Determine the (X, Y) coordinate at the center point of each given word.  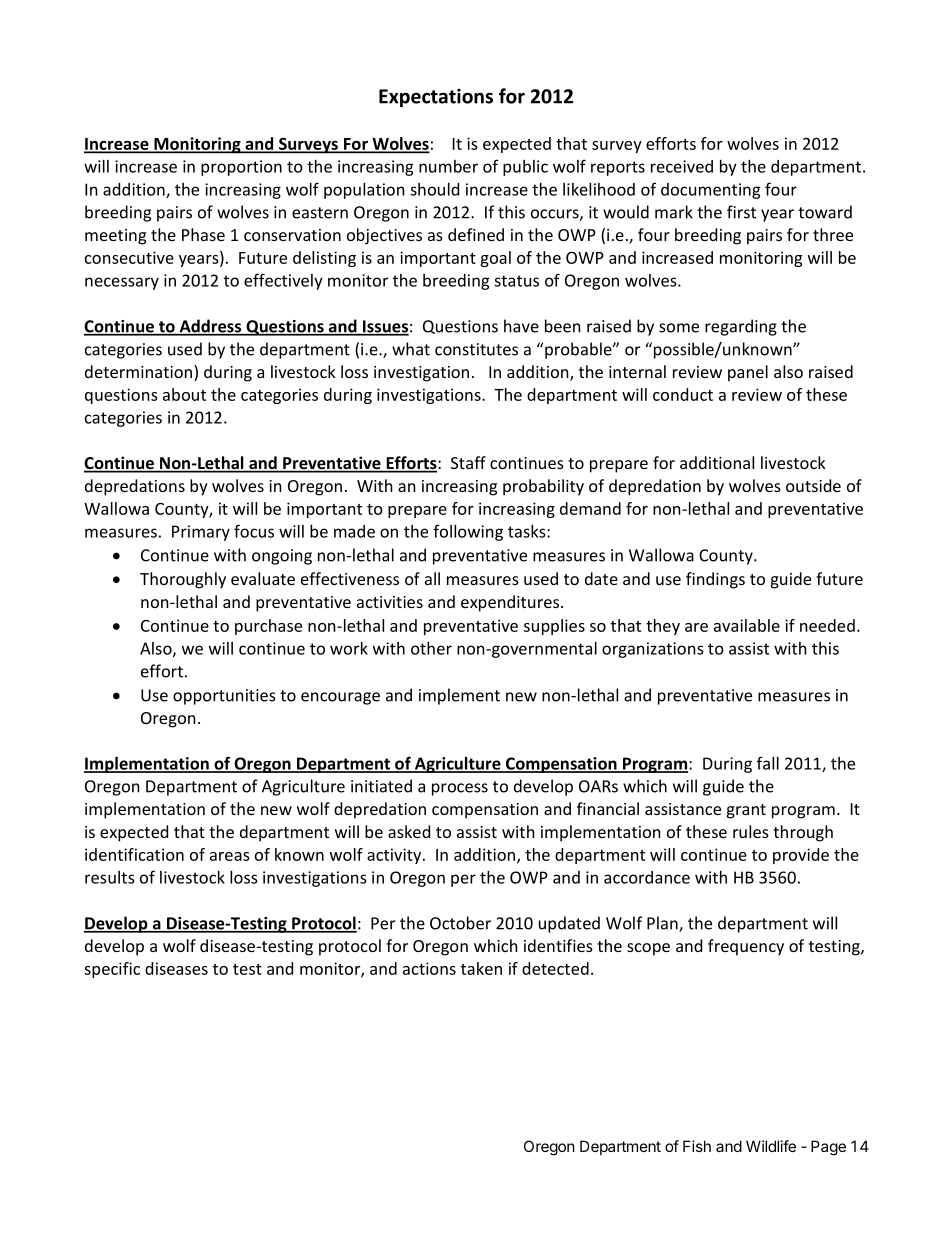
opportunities (224, 697)
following (468, 532)
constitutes (476, 349)
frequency (746, 947)
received (682, 166)
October (460, 923)
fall (768, 763)
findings (715, 580)
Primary (201, 533)
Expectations (436, 97)
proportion (241, 168)
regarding (741, 327)
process (460, 789)
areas (230, 856)
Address (210, 327)
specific (112, 970)
